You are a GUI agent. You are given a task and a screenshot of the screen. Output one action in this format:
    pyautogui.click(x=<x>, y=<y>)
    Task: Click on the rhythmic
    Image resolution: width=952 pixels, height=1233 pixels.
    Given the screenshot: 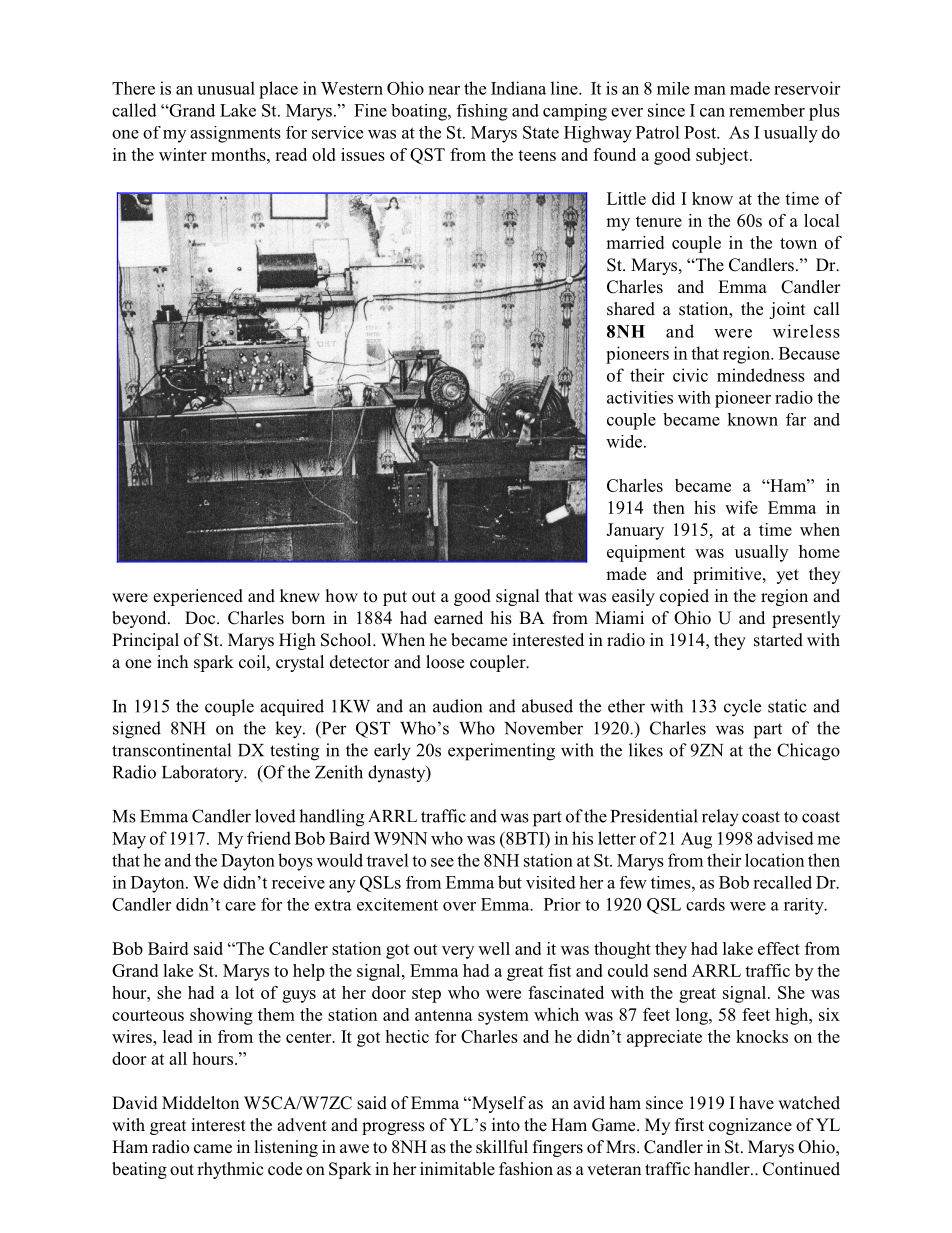 What is the action you would take?
    pyautogui.click(x=230, y=1170)
